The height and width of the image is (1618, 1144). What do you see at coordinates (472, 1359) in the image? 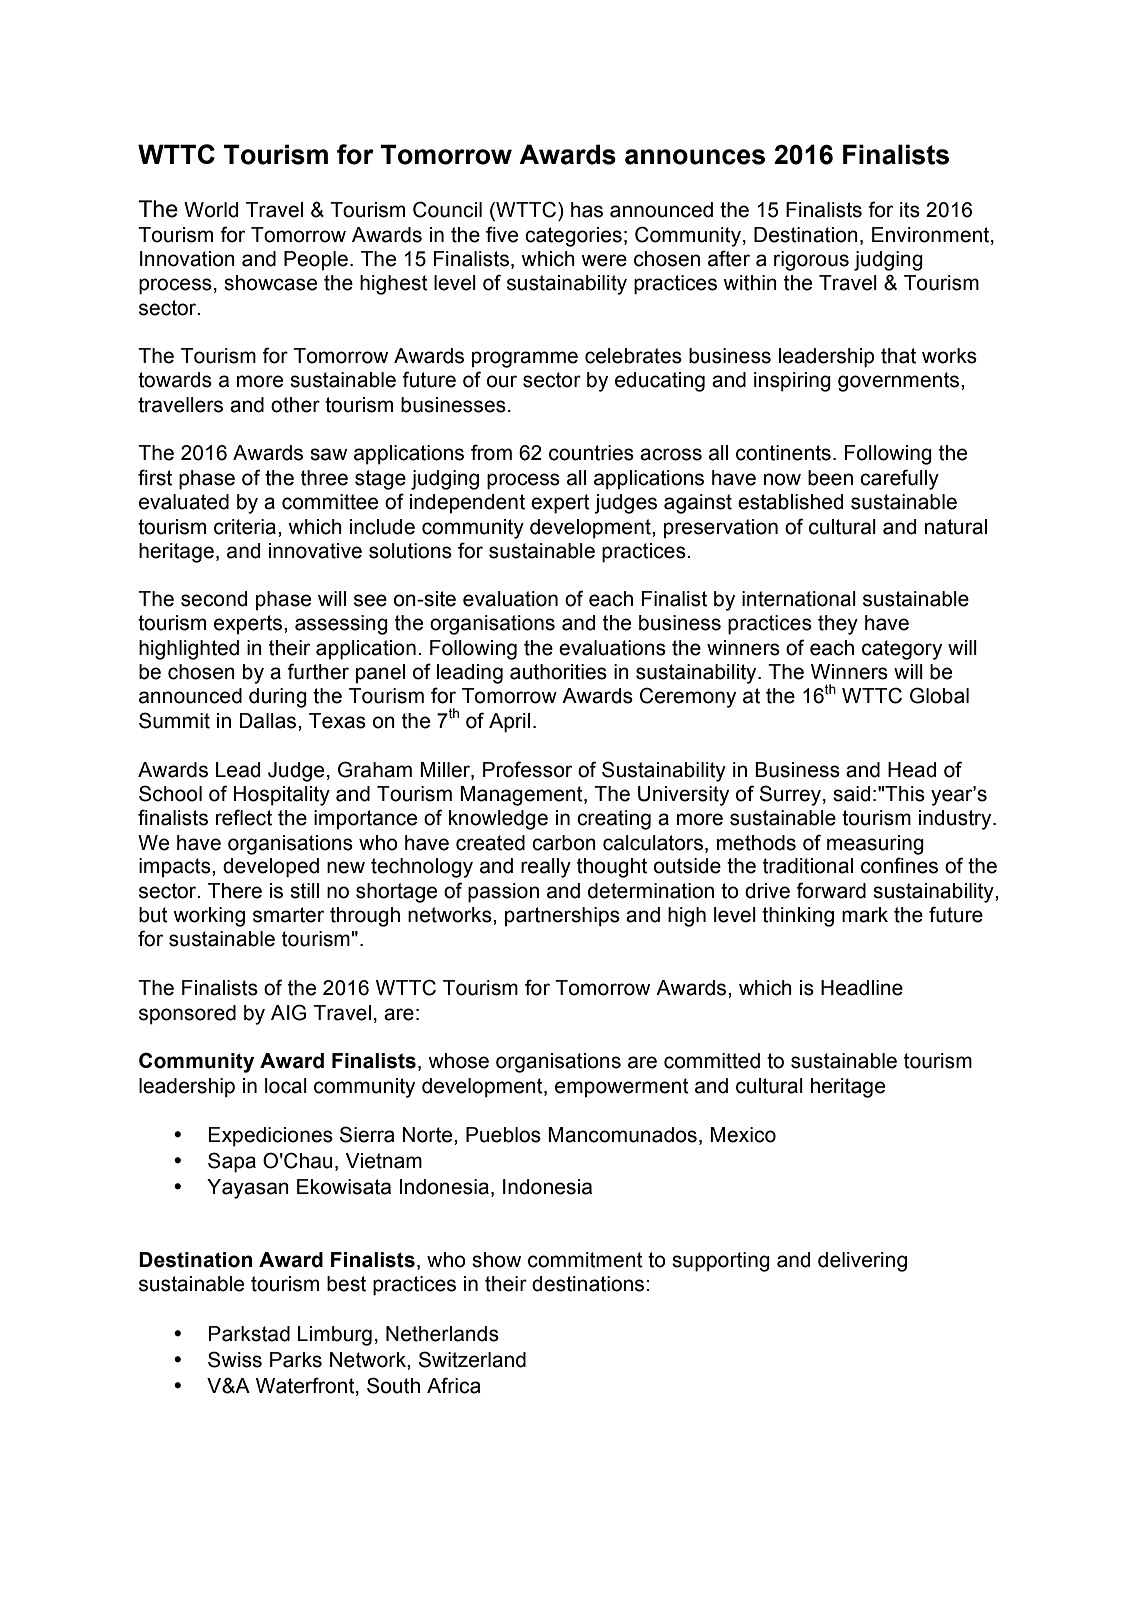
I see `Switzerland` at bounding box center [472, 1359].
